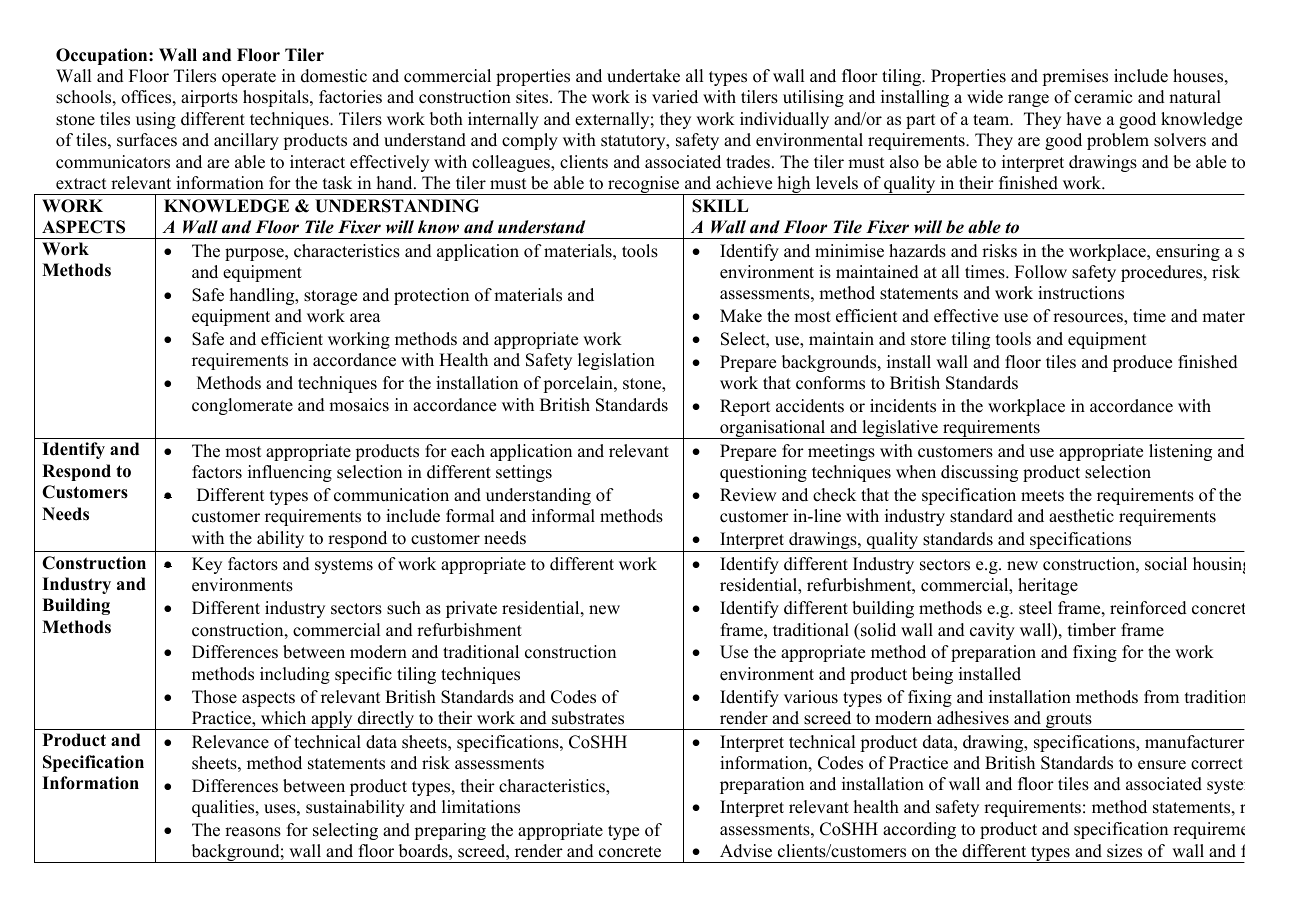 The image size is (1308, 924). Describe the element at coordinates (249, 78) in the screenshot. I see `operate` at that location.
